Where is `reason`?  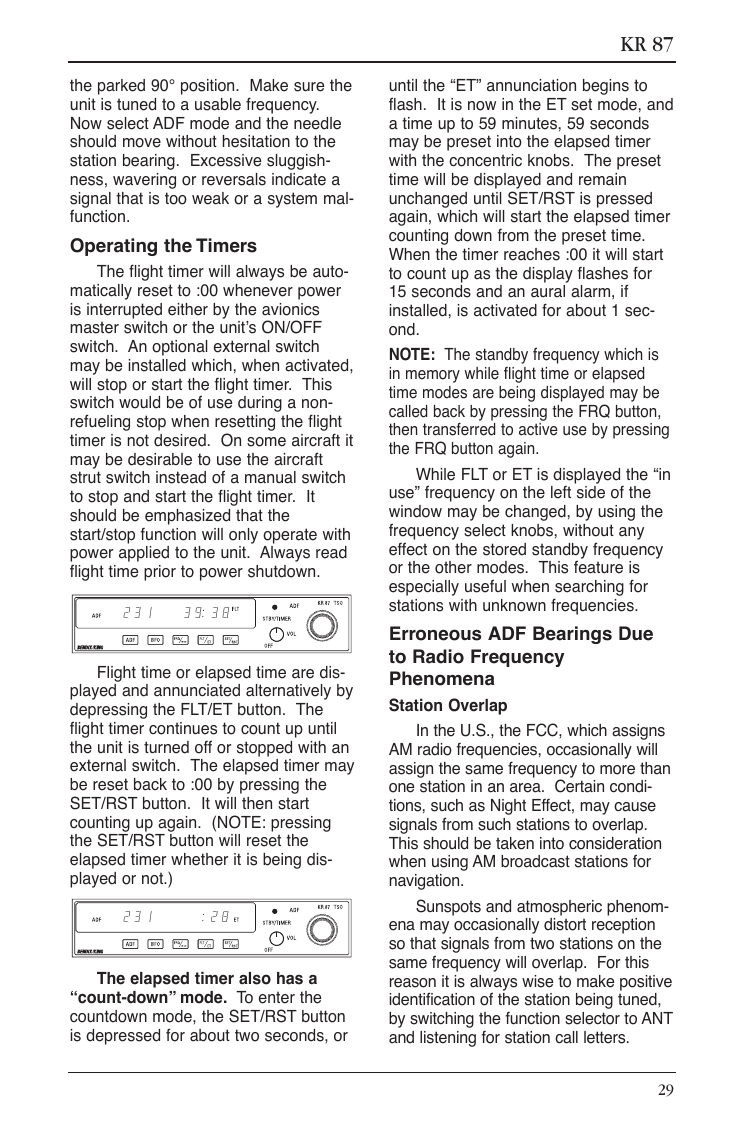
reason is located at coordinates (413, 983).
